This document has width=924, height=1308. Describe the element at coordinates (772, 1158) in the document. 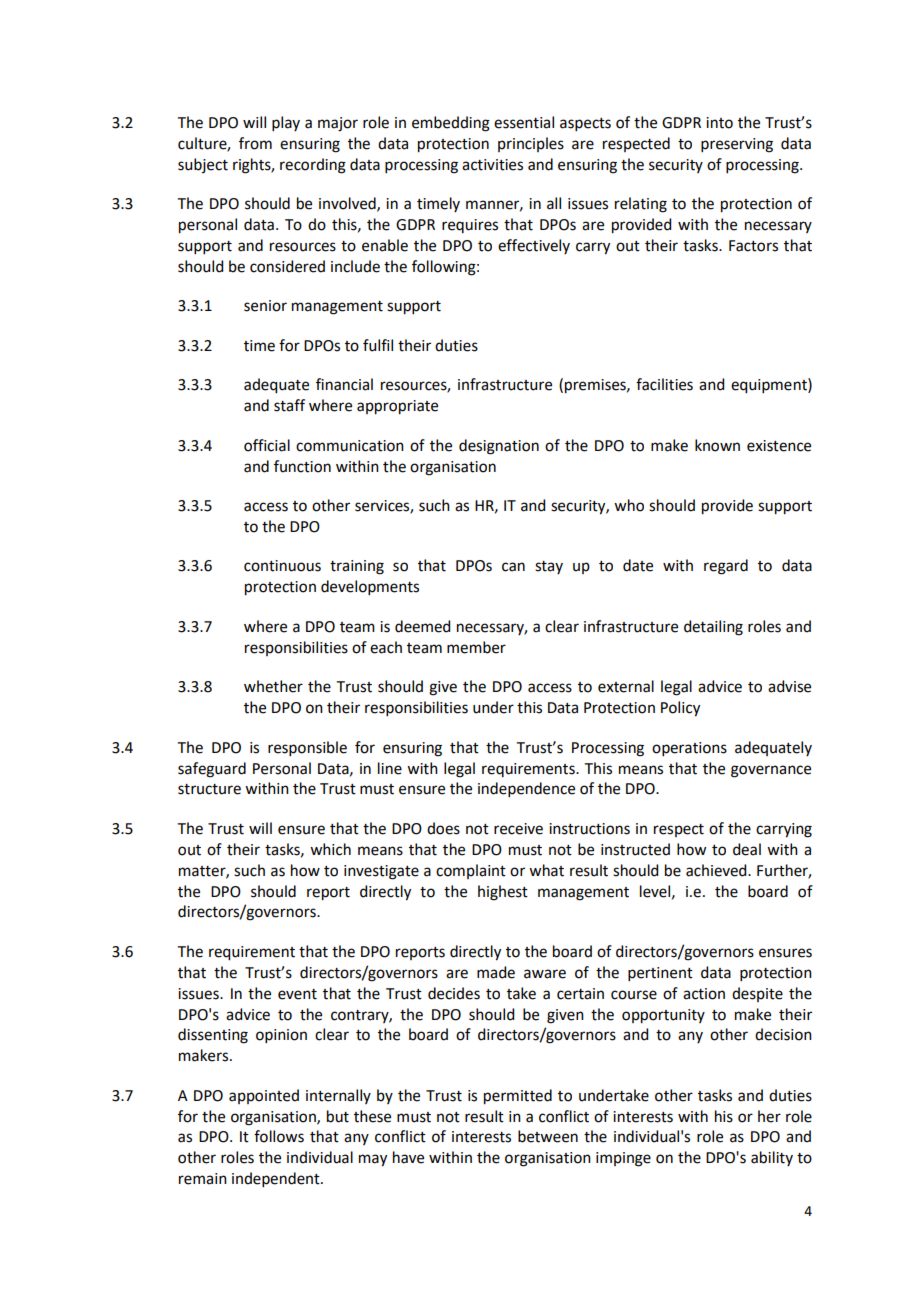

I see `ability` at that location.
